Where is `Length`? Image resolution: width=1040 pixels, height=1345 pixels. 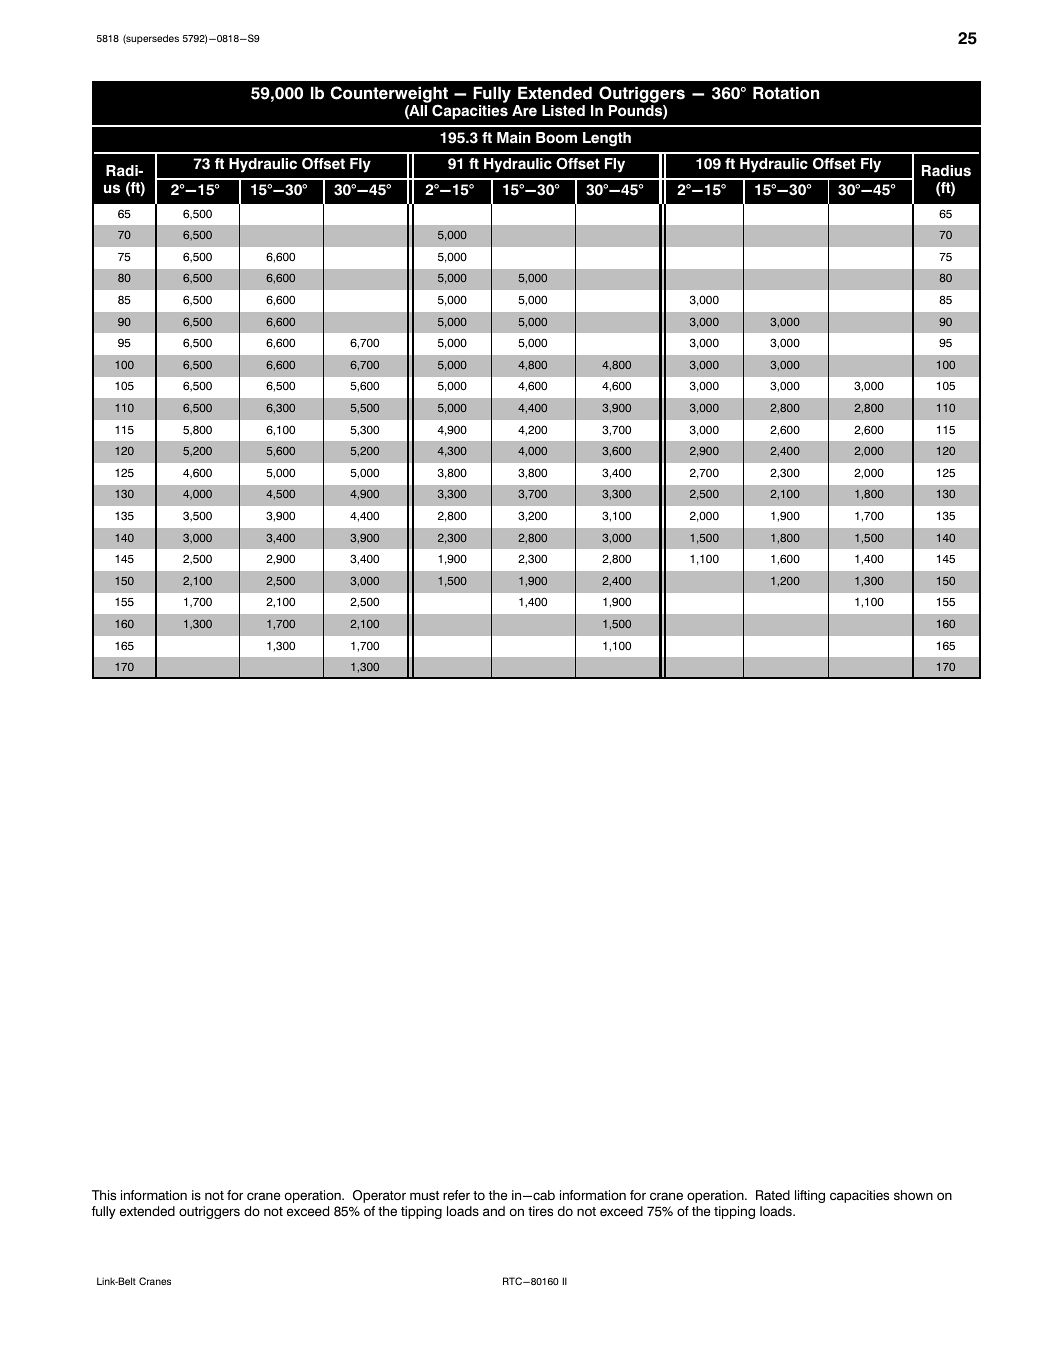
Length is located at coordinates (607, 139).
